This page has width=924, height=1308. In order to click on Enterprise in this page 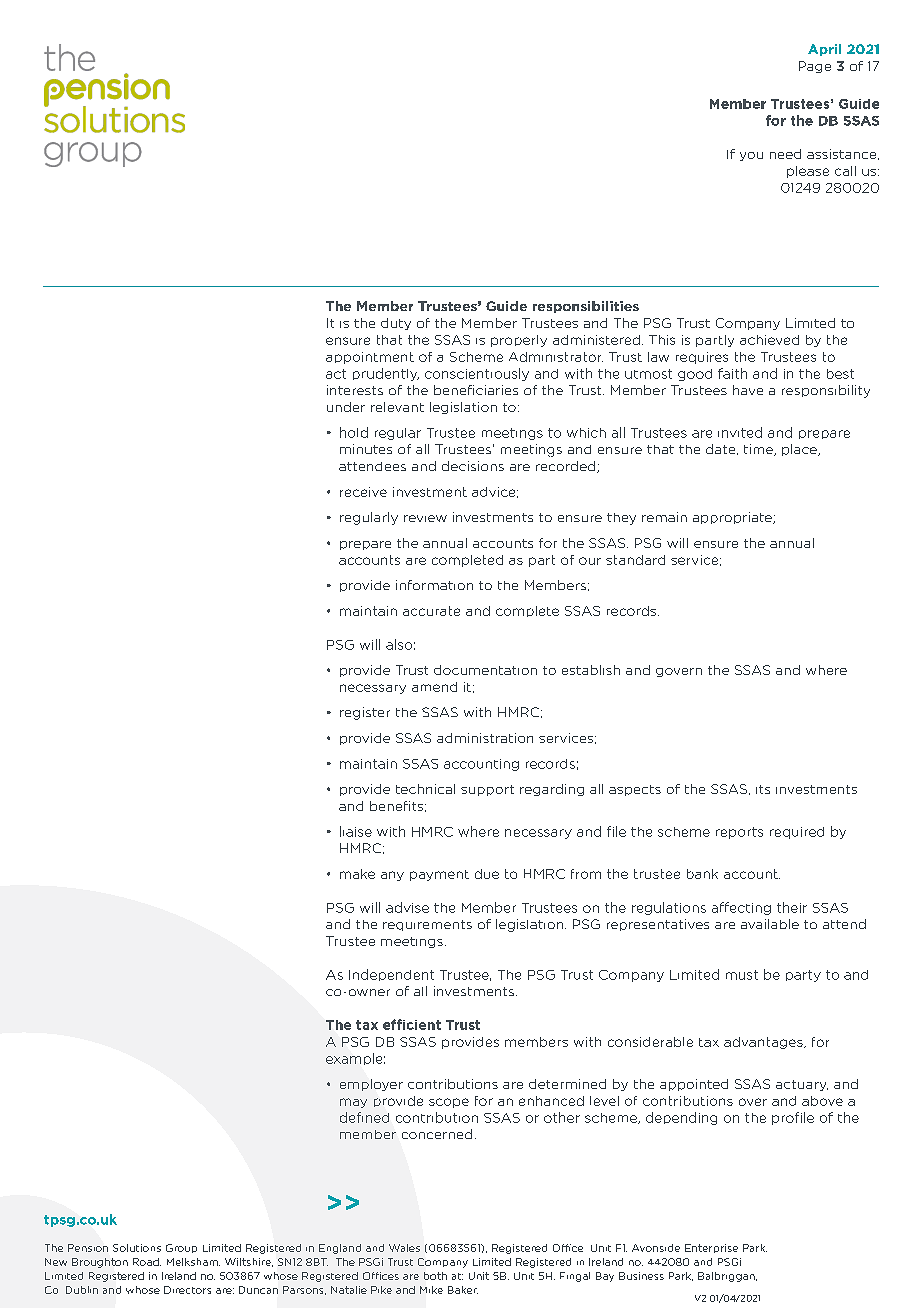, I will do `click(711, 1248)`.
